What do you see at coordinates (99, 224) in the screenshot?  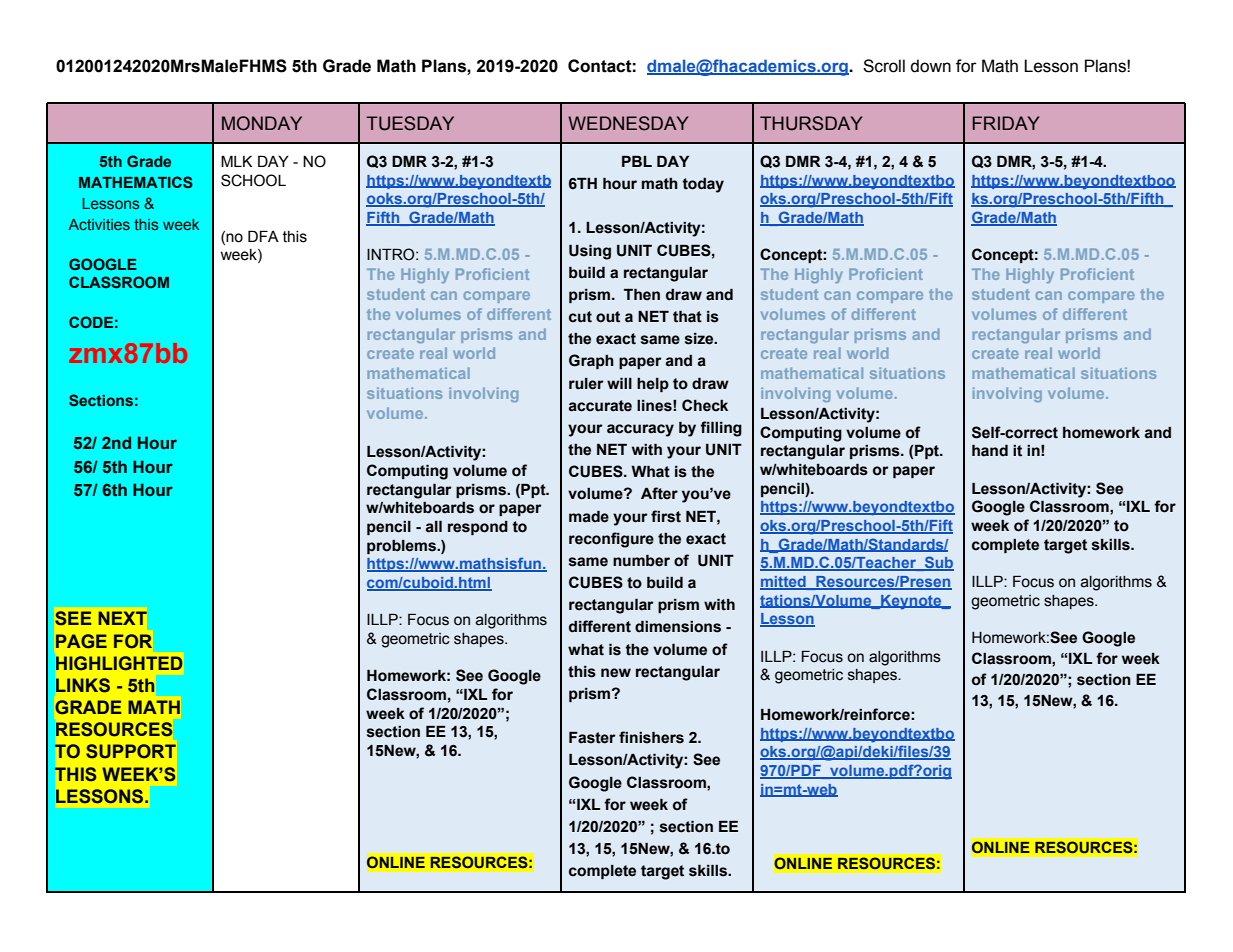 I see `Activities` at bounding box center [99, 224].
